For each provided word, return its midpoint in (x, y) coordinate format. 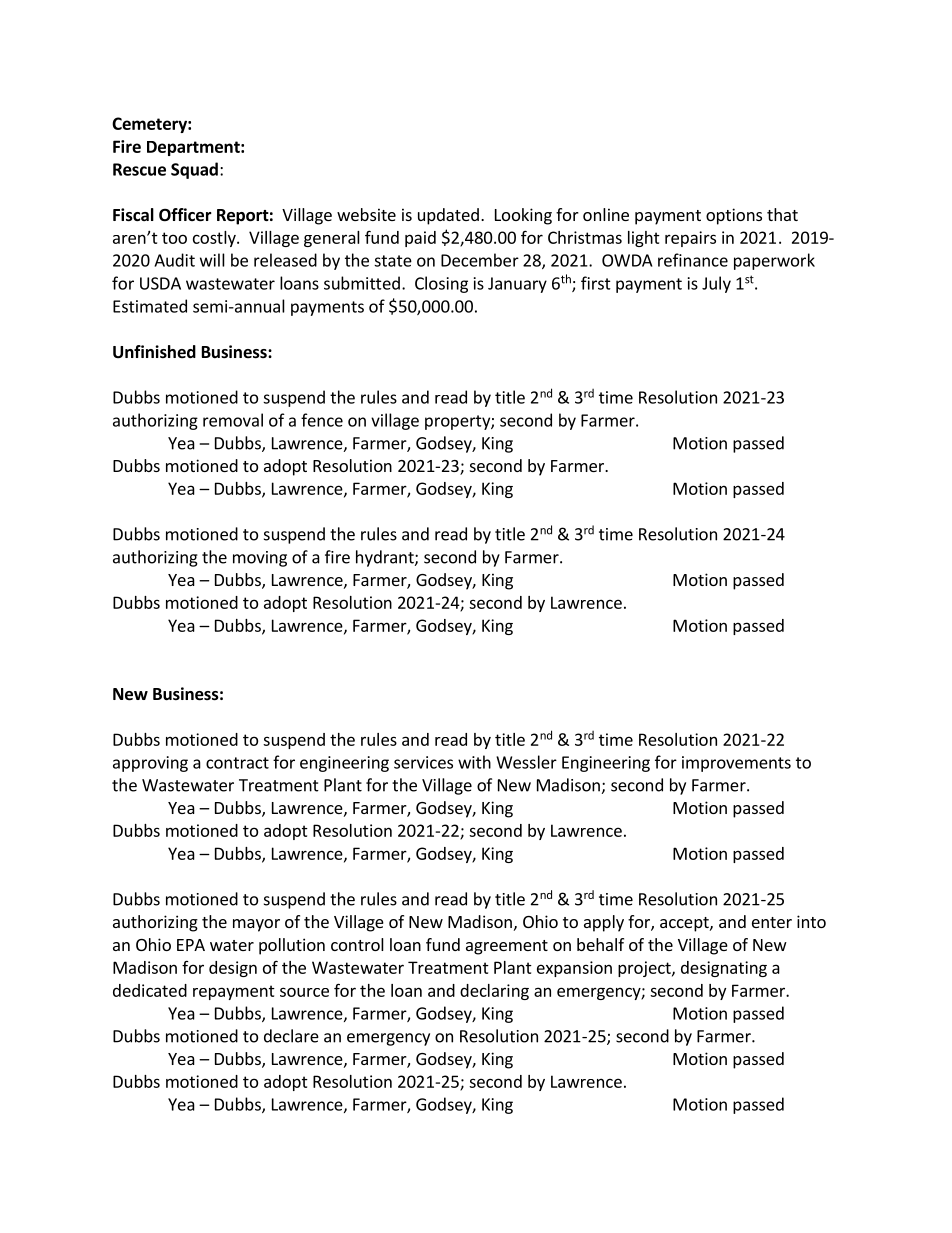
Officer (185, 215)
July (716, 284)
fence (322, 420)
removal (233, 420)
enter (772, 922)
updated (448, 216)
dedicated (150, 990)
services (423, 762)
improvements (736, 764)
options (734, 216)
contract (237, 763)
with (474, 762)
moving (260, 559)
